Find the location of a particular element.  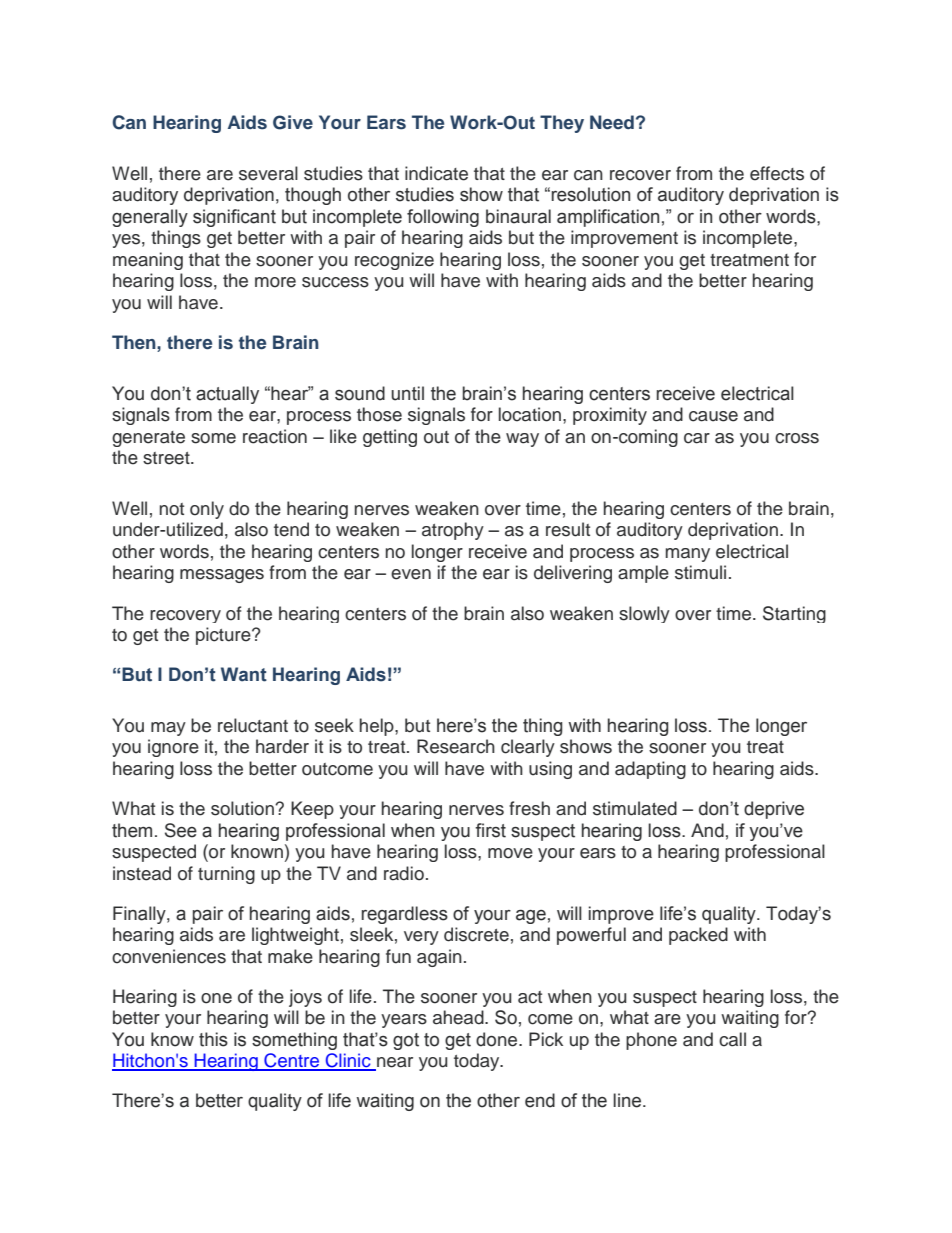

indicate is located at coordinates (436, 173).
